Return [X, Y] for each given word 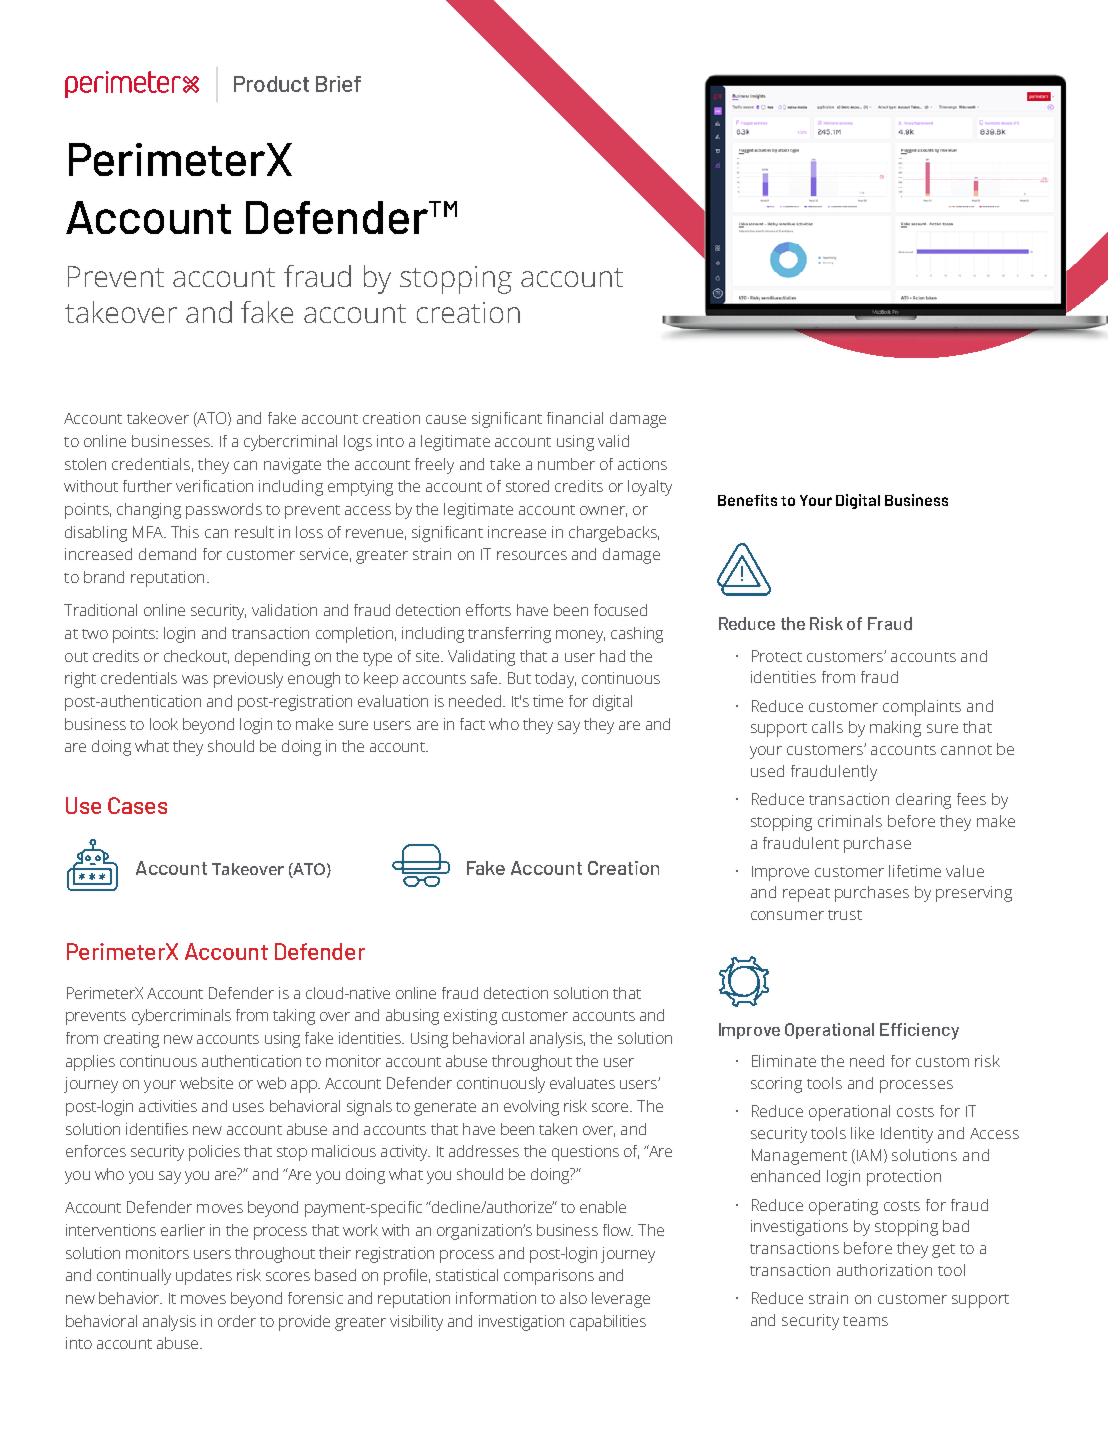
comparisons [549, 1277]
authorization [884, 1270]
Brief [338, 84]
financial [575, 418]
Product [271, 84]
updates [204, 1277]
